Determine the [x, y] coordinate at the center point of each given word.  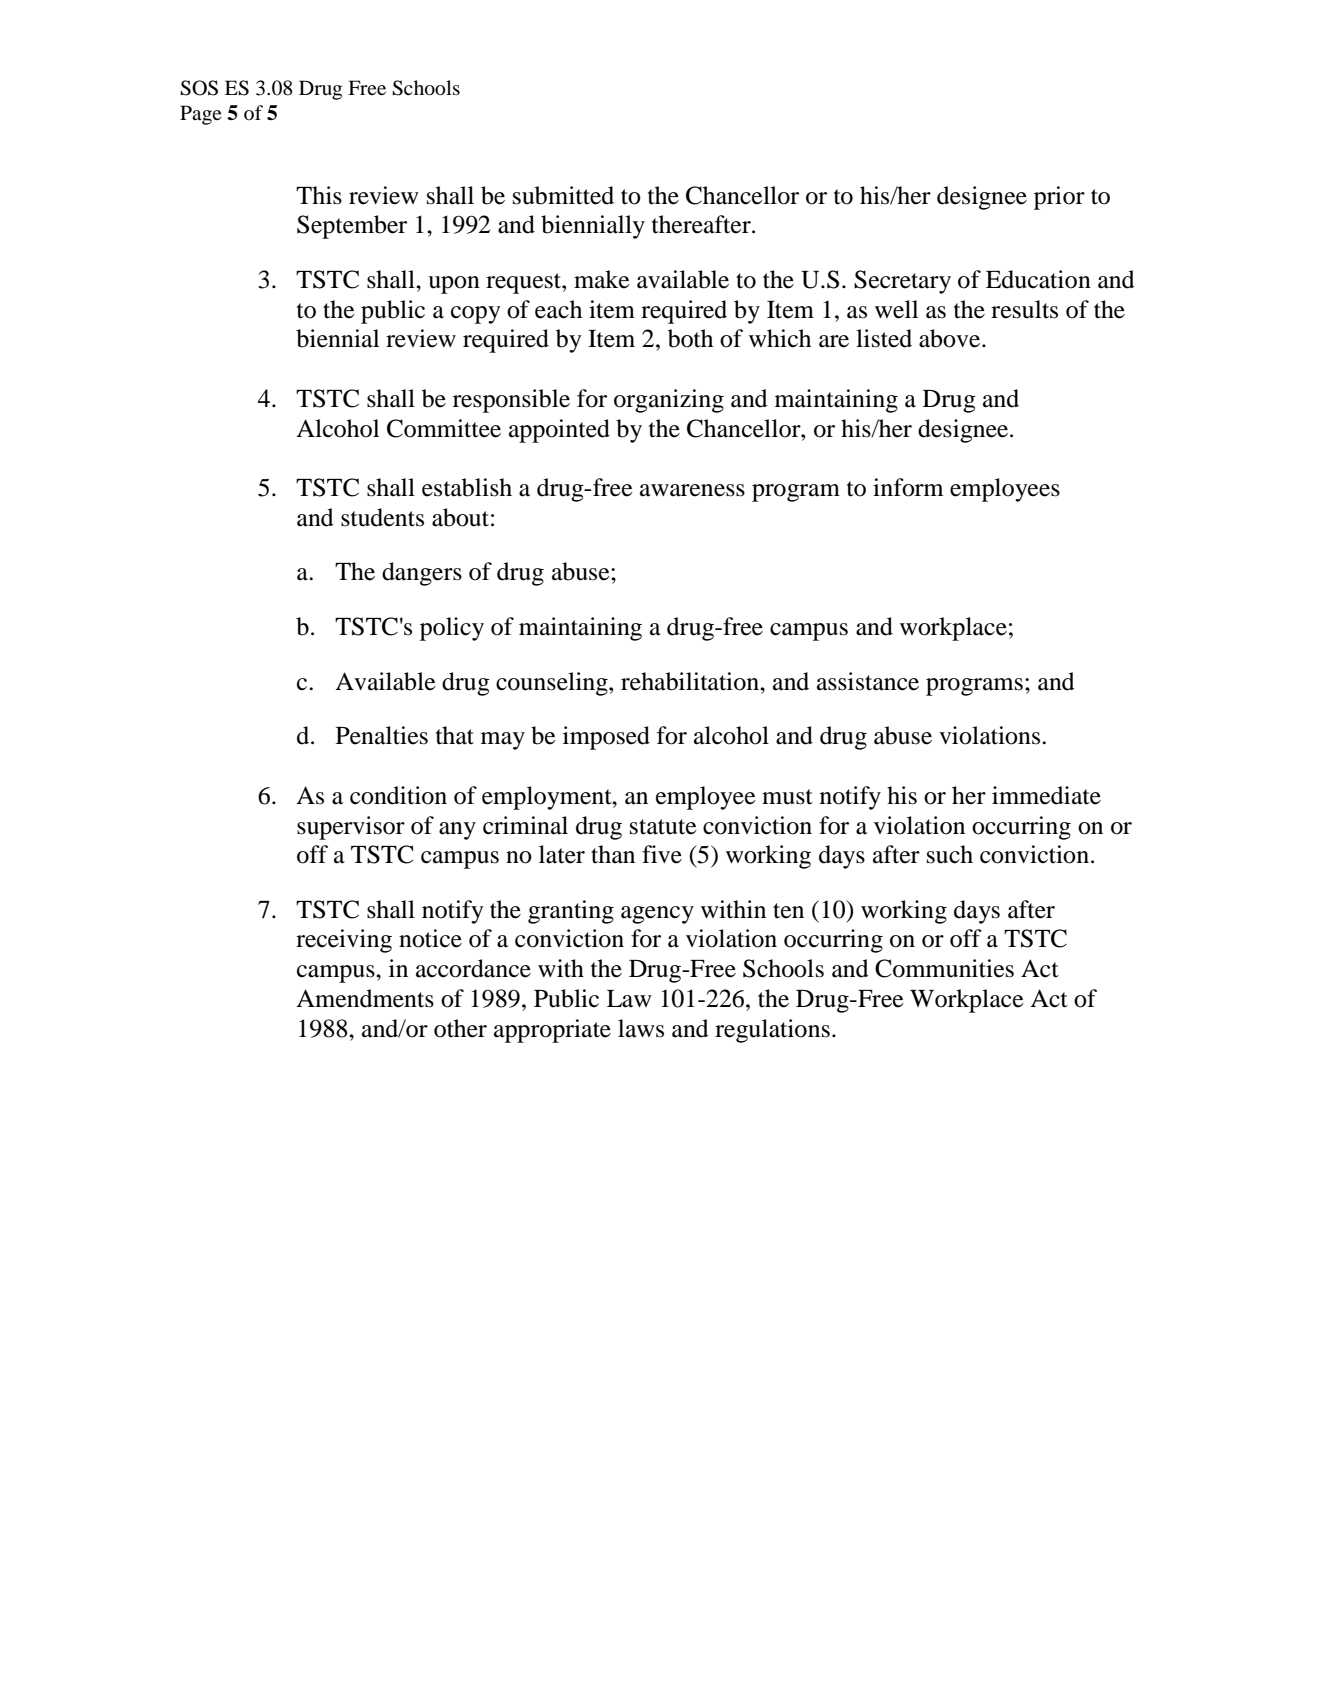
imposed [606, 738]
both [690, 338]
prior [1059, 198]
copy [476, 315]
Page [200, 115]
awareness [692, 490]
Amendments [365, 998]
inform [908, 487]
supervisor [351, 828]
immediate [1046, 795]
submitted [563, 195]
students [382, 517]
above [951, 338]
